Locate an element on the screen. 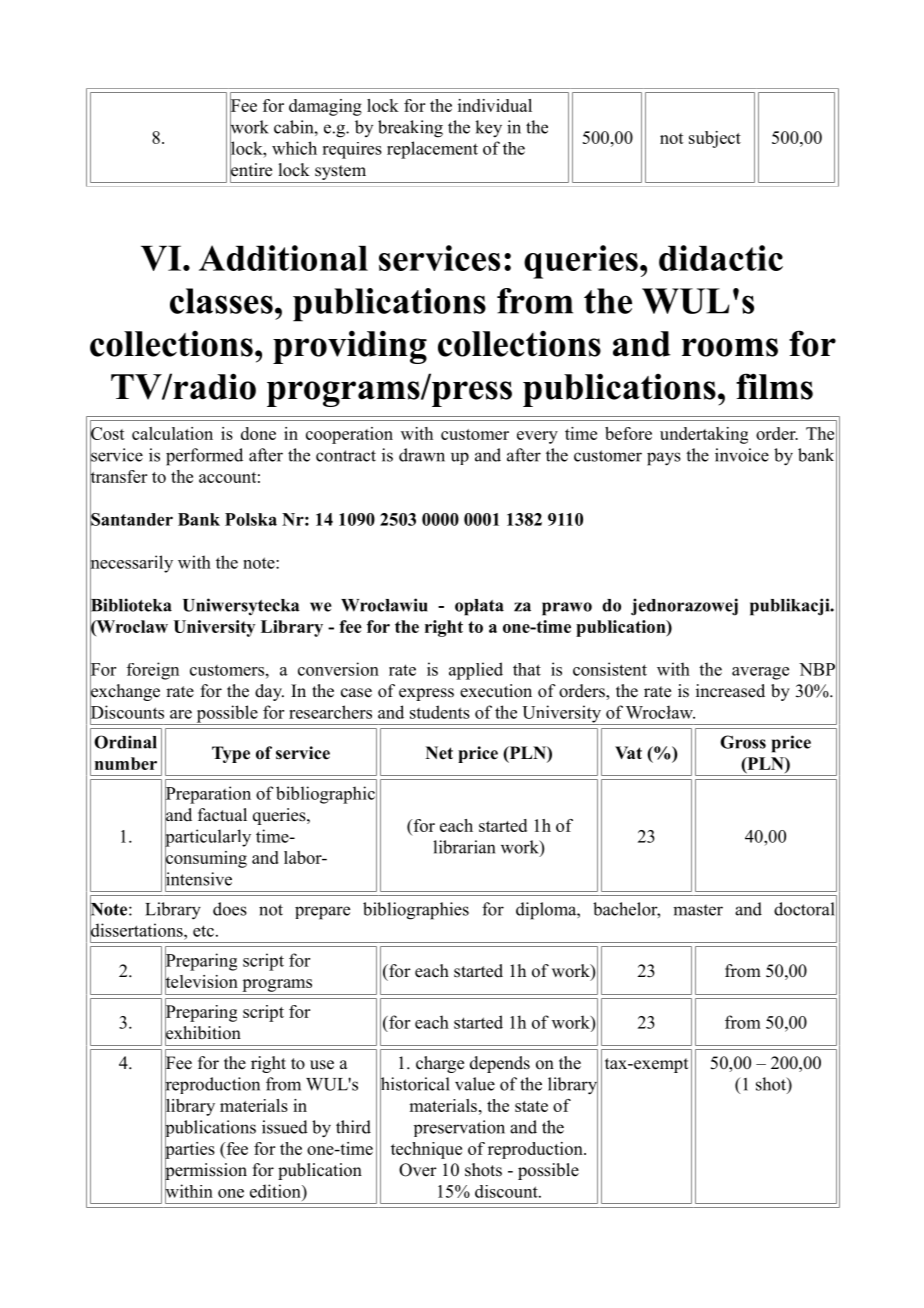 This screenshot has width=924, height=1308. parties is located at coordinates (190, 1150).
